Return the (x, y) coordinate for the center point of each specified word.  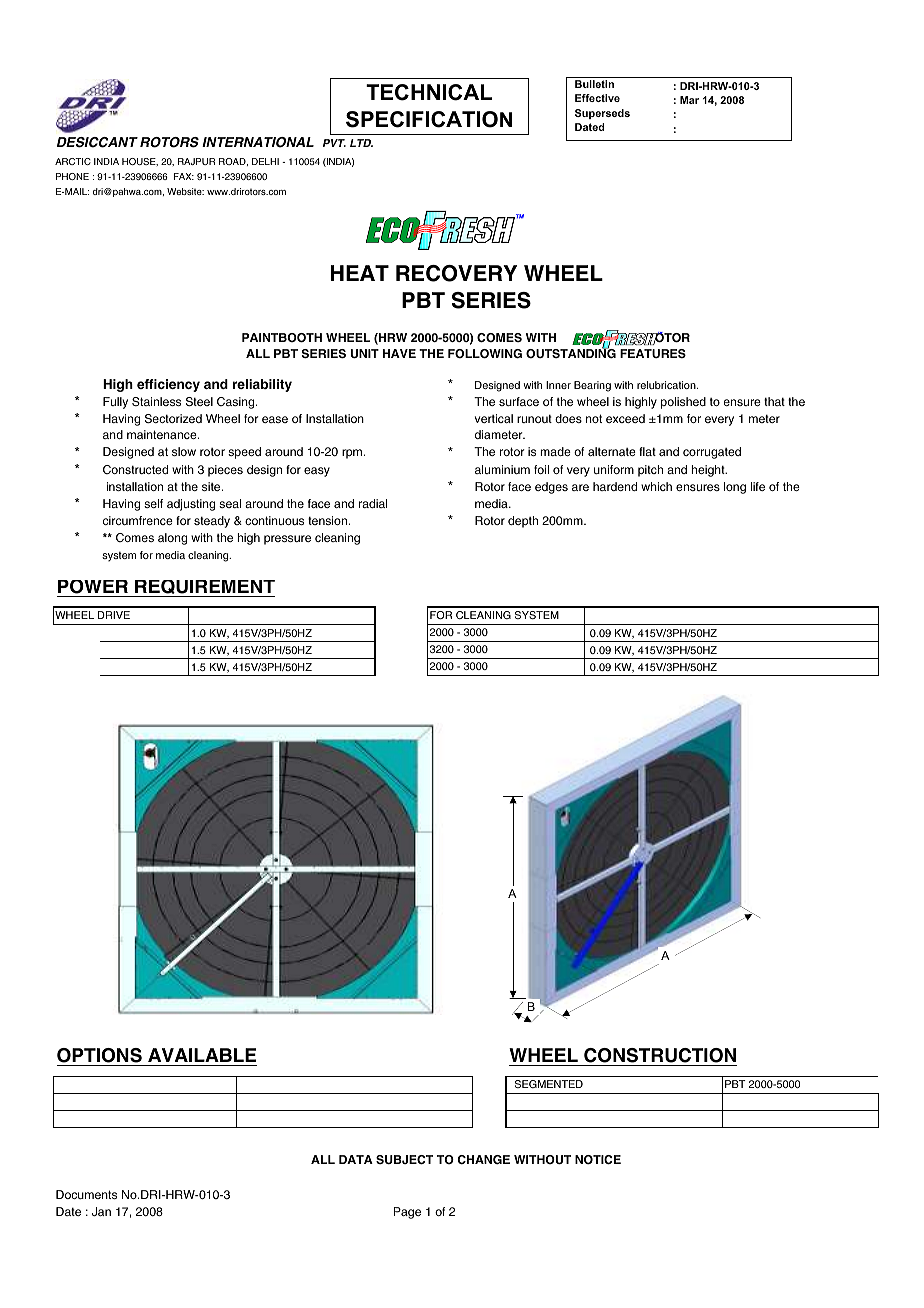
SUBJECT (404, 1160)
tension (329, 520)
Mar (689, 100)
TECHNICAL (429, 92)
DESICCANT (97, 142)
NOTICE (598, 1160)
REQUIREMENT (203, 588)
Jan (101, 1211)
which (656, 486)
